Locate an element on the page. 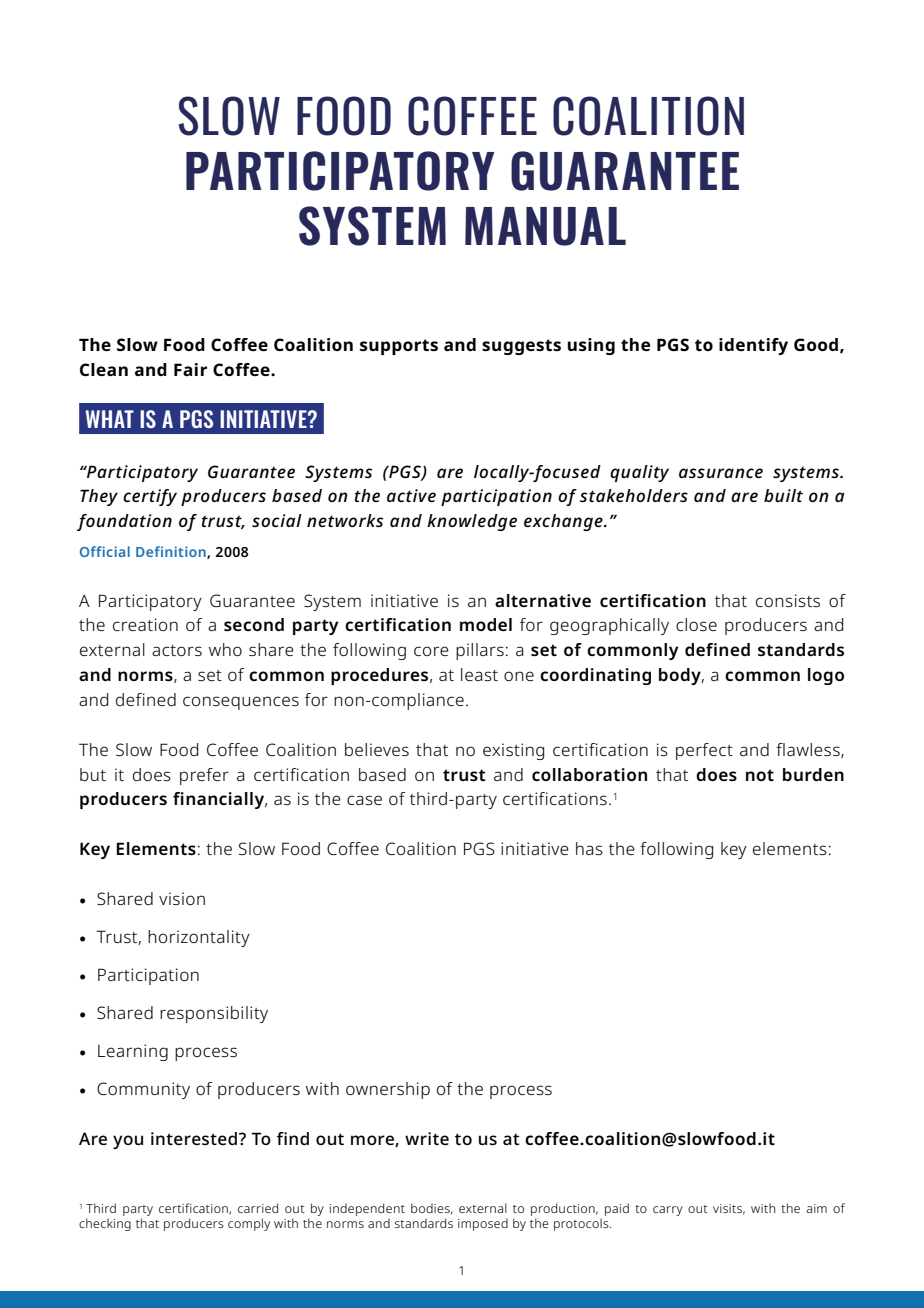 The height and width of the document is (1308, 924). identify is located at coordinates (753, 346).
